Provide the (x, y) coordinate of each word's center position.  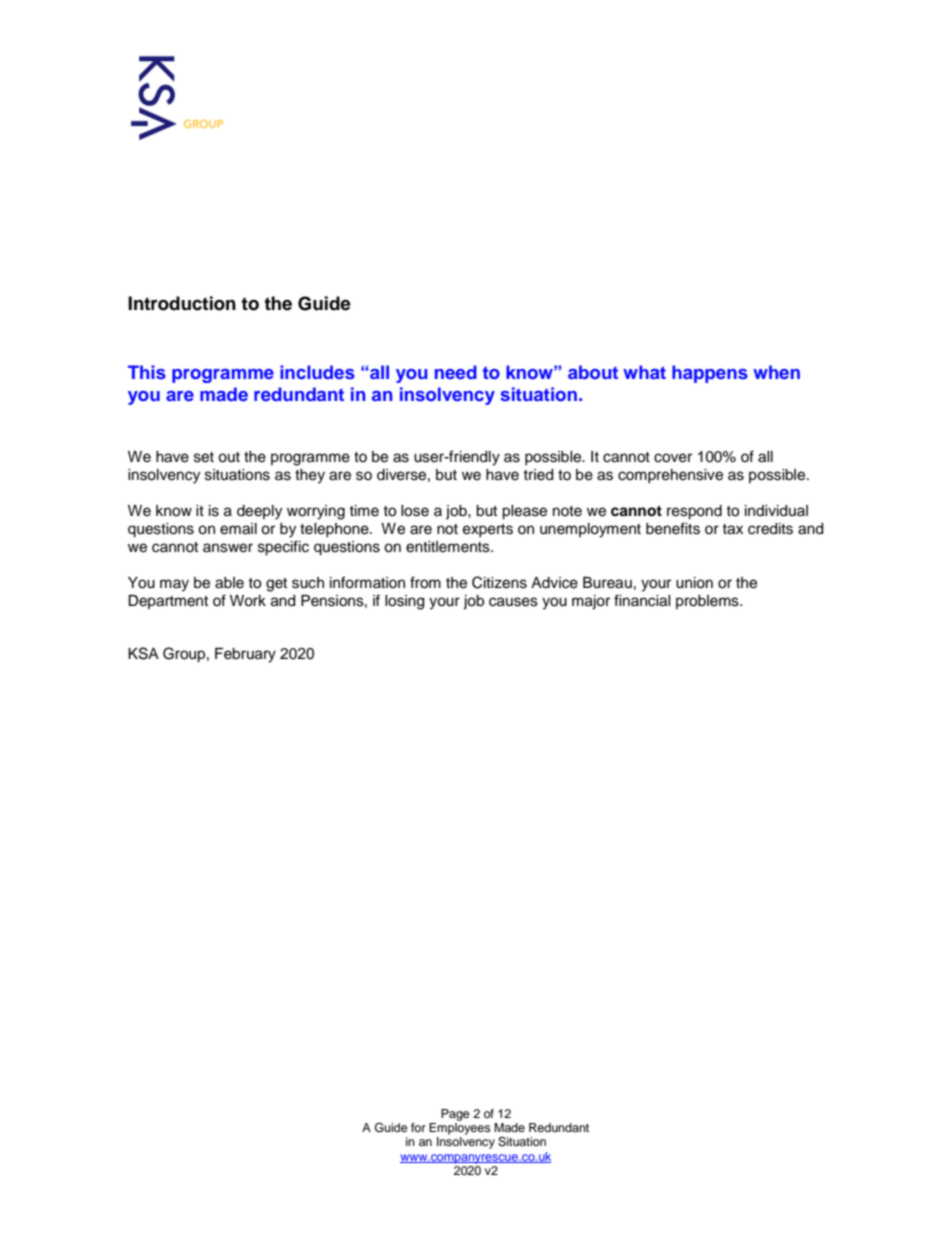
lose (415, 511)
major (591, 602)
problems (708, 602)
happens (710, 374)
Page (455, 1115)
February (245, 655)
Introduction (182, 303)
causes (513, 602)
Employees (460, 1127)
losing (404, 602)
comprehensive (670, 476)
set (204, 457)
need (456, 372)
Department (168, 602)
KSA (143, 653)
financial (642, 600)
